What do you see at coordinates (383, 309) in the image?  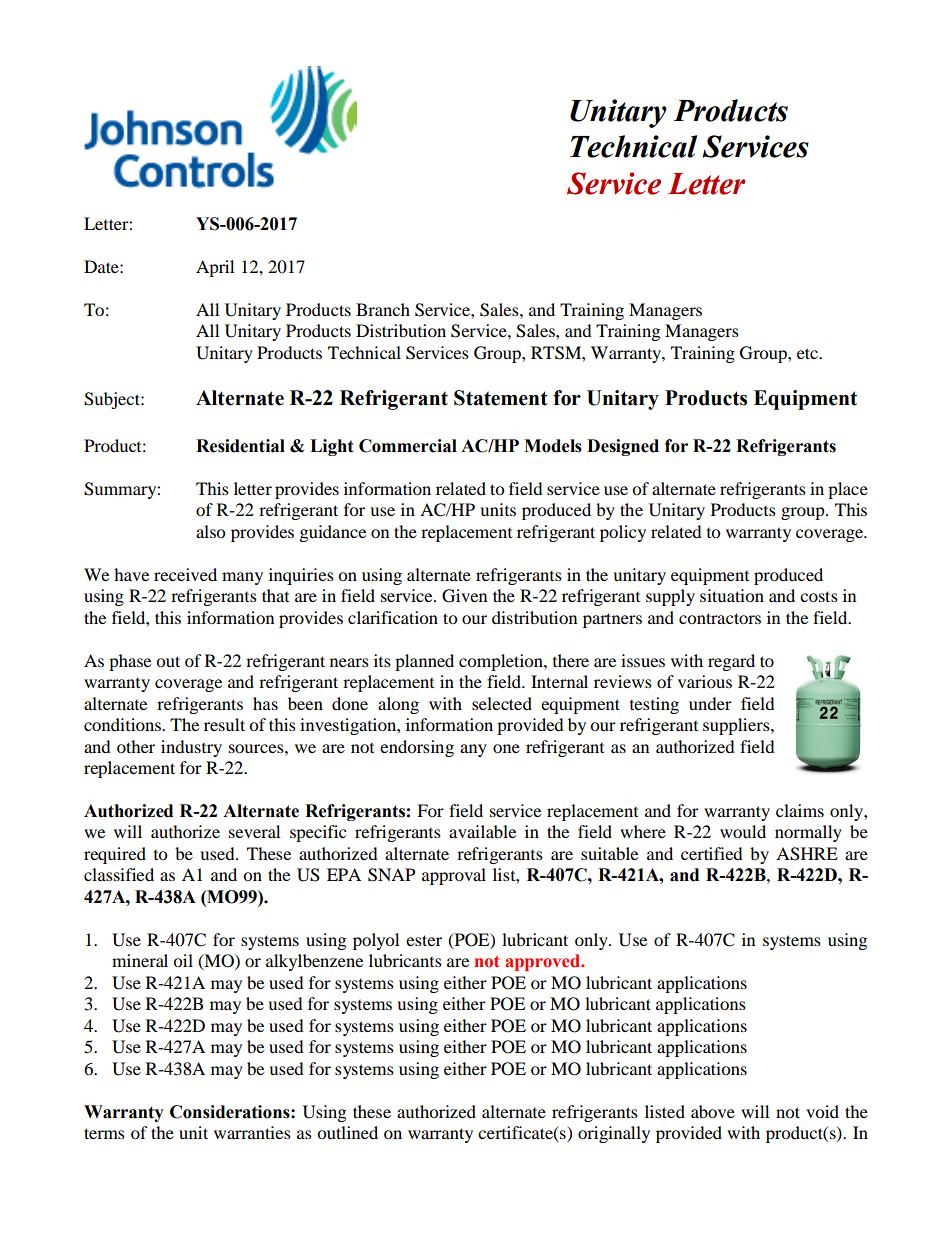 I see `Branch` at bounding box center [383, 309].
